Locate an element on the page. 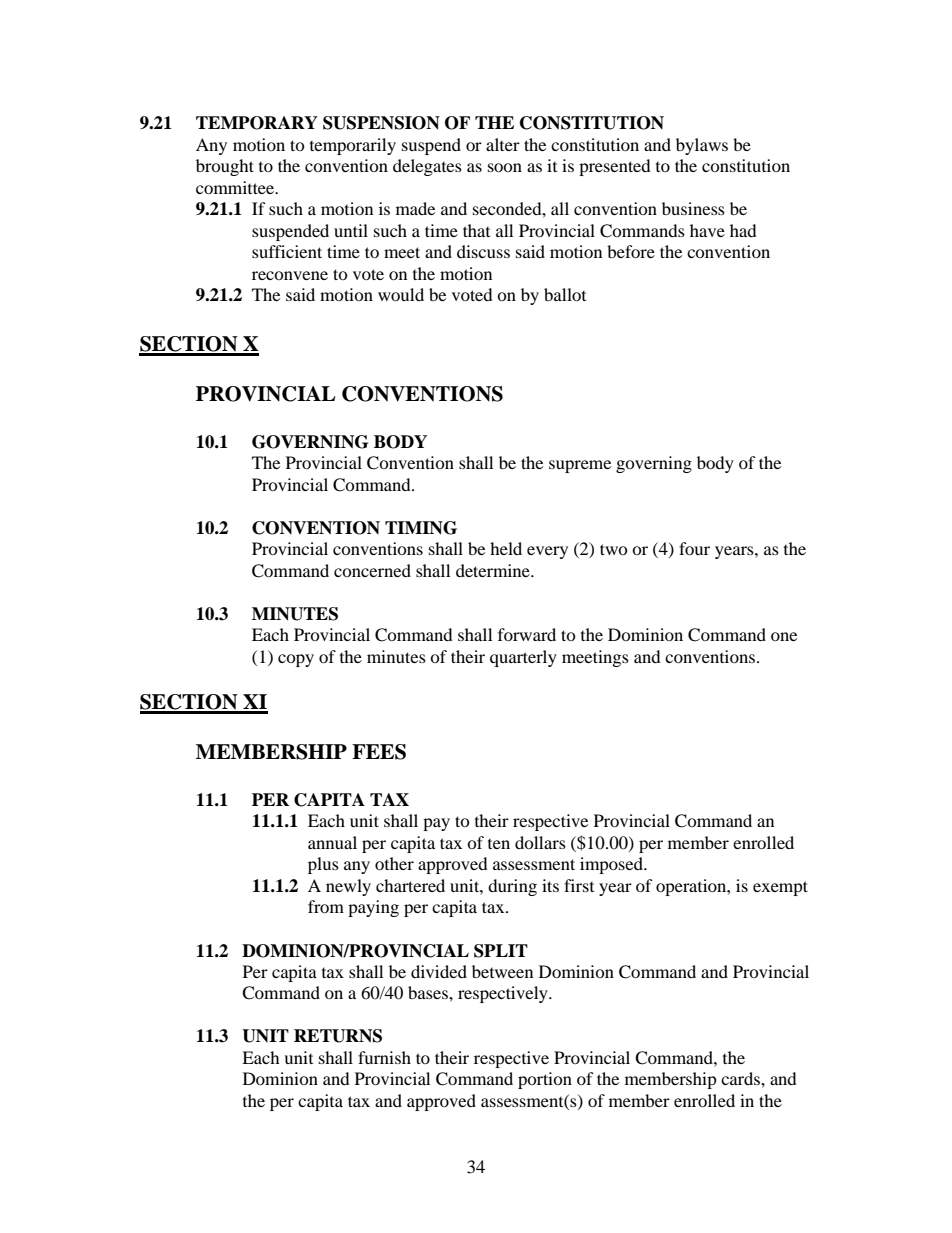  TEMPORARY is located at coordinates (257, 123).
